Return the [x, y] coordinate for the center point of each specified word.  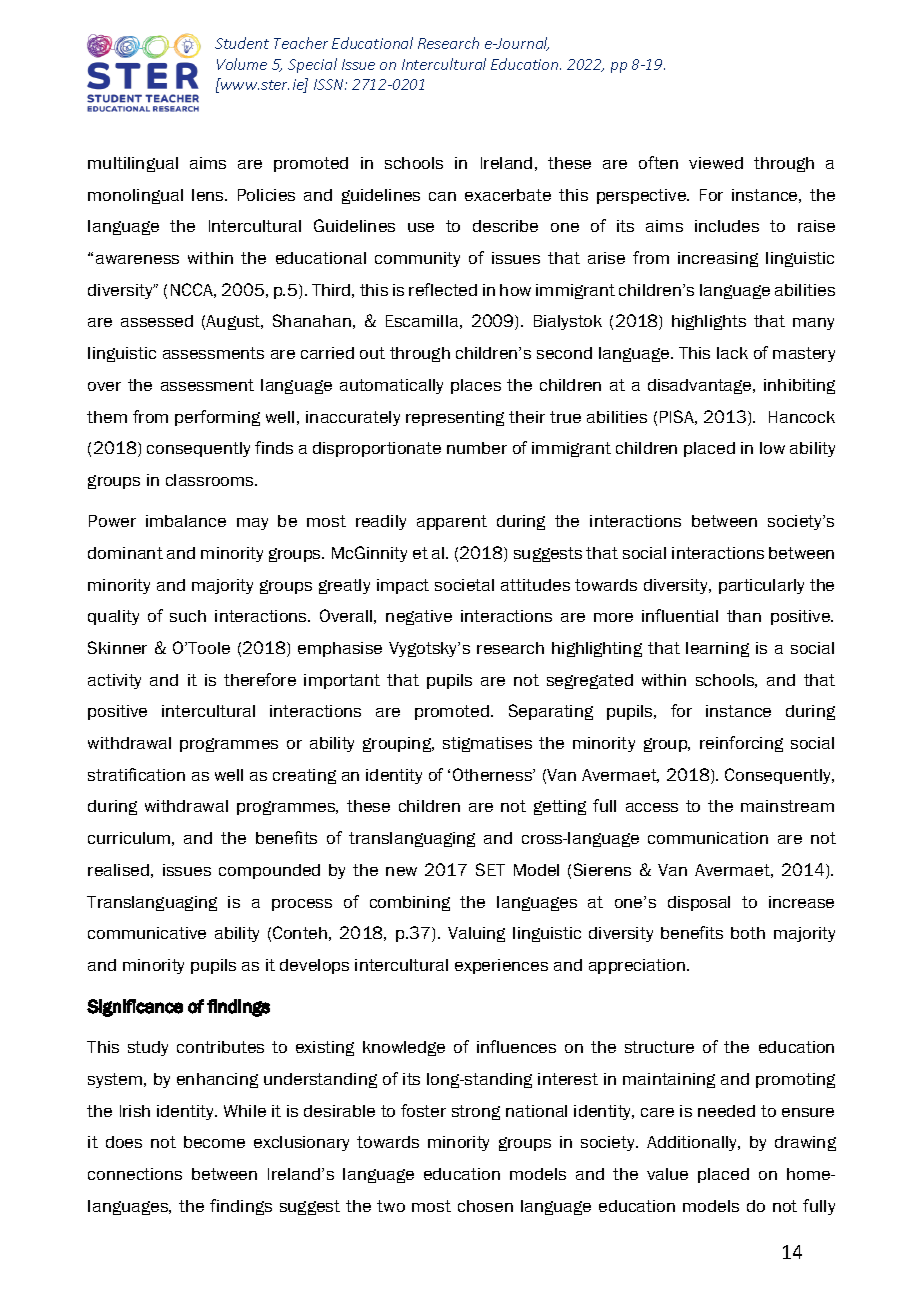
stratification [136, 774]
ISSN [330, 84]
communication [708, 838]
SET [490, 869]
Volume [242, 64]
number [477, 448]
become [214, 1142]
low [772, 448]
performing [217, 418]
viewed [716, 163]
